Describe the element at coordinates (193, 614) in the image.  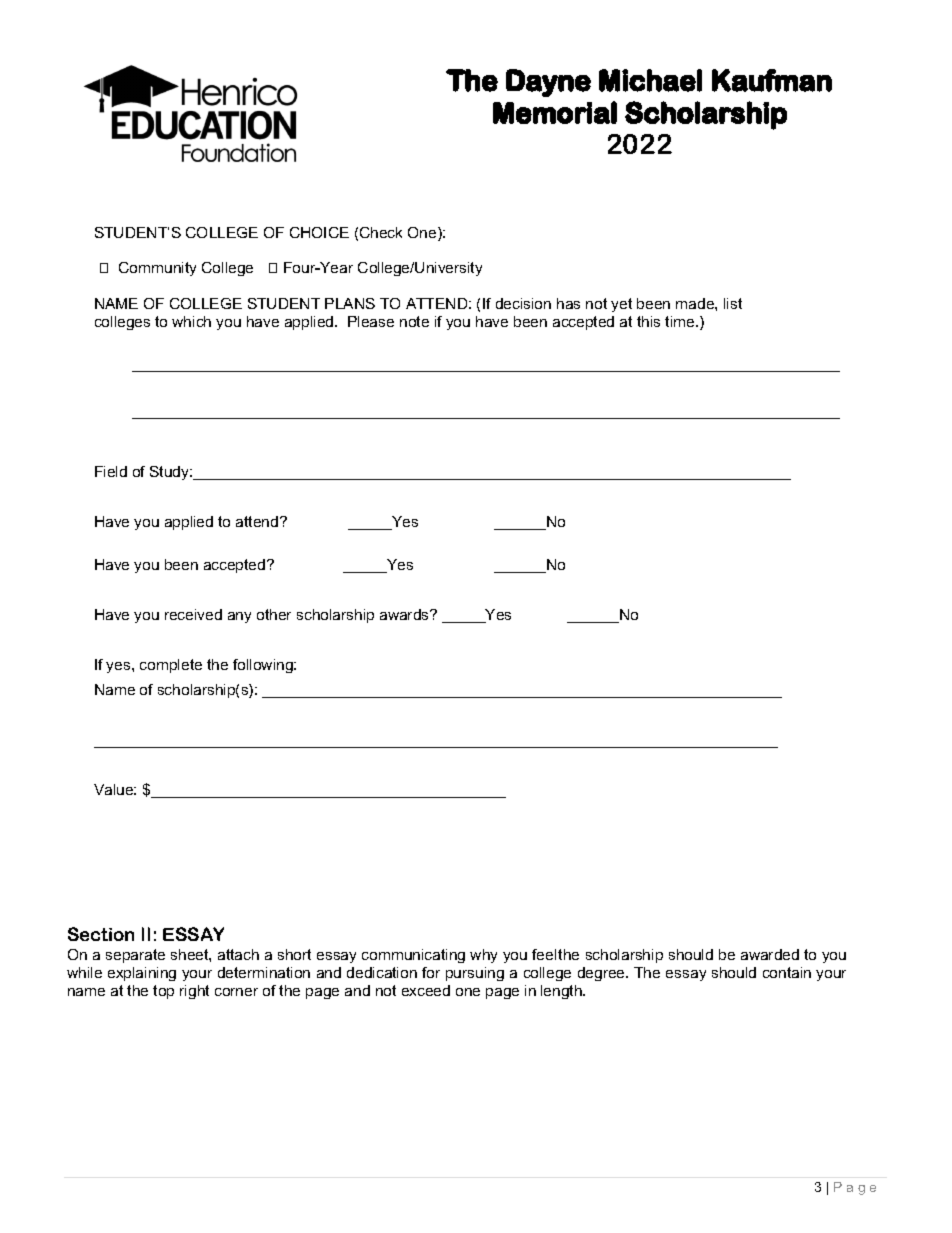
I see `received` at that location.
